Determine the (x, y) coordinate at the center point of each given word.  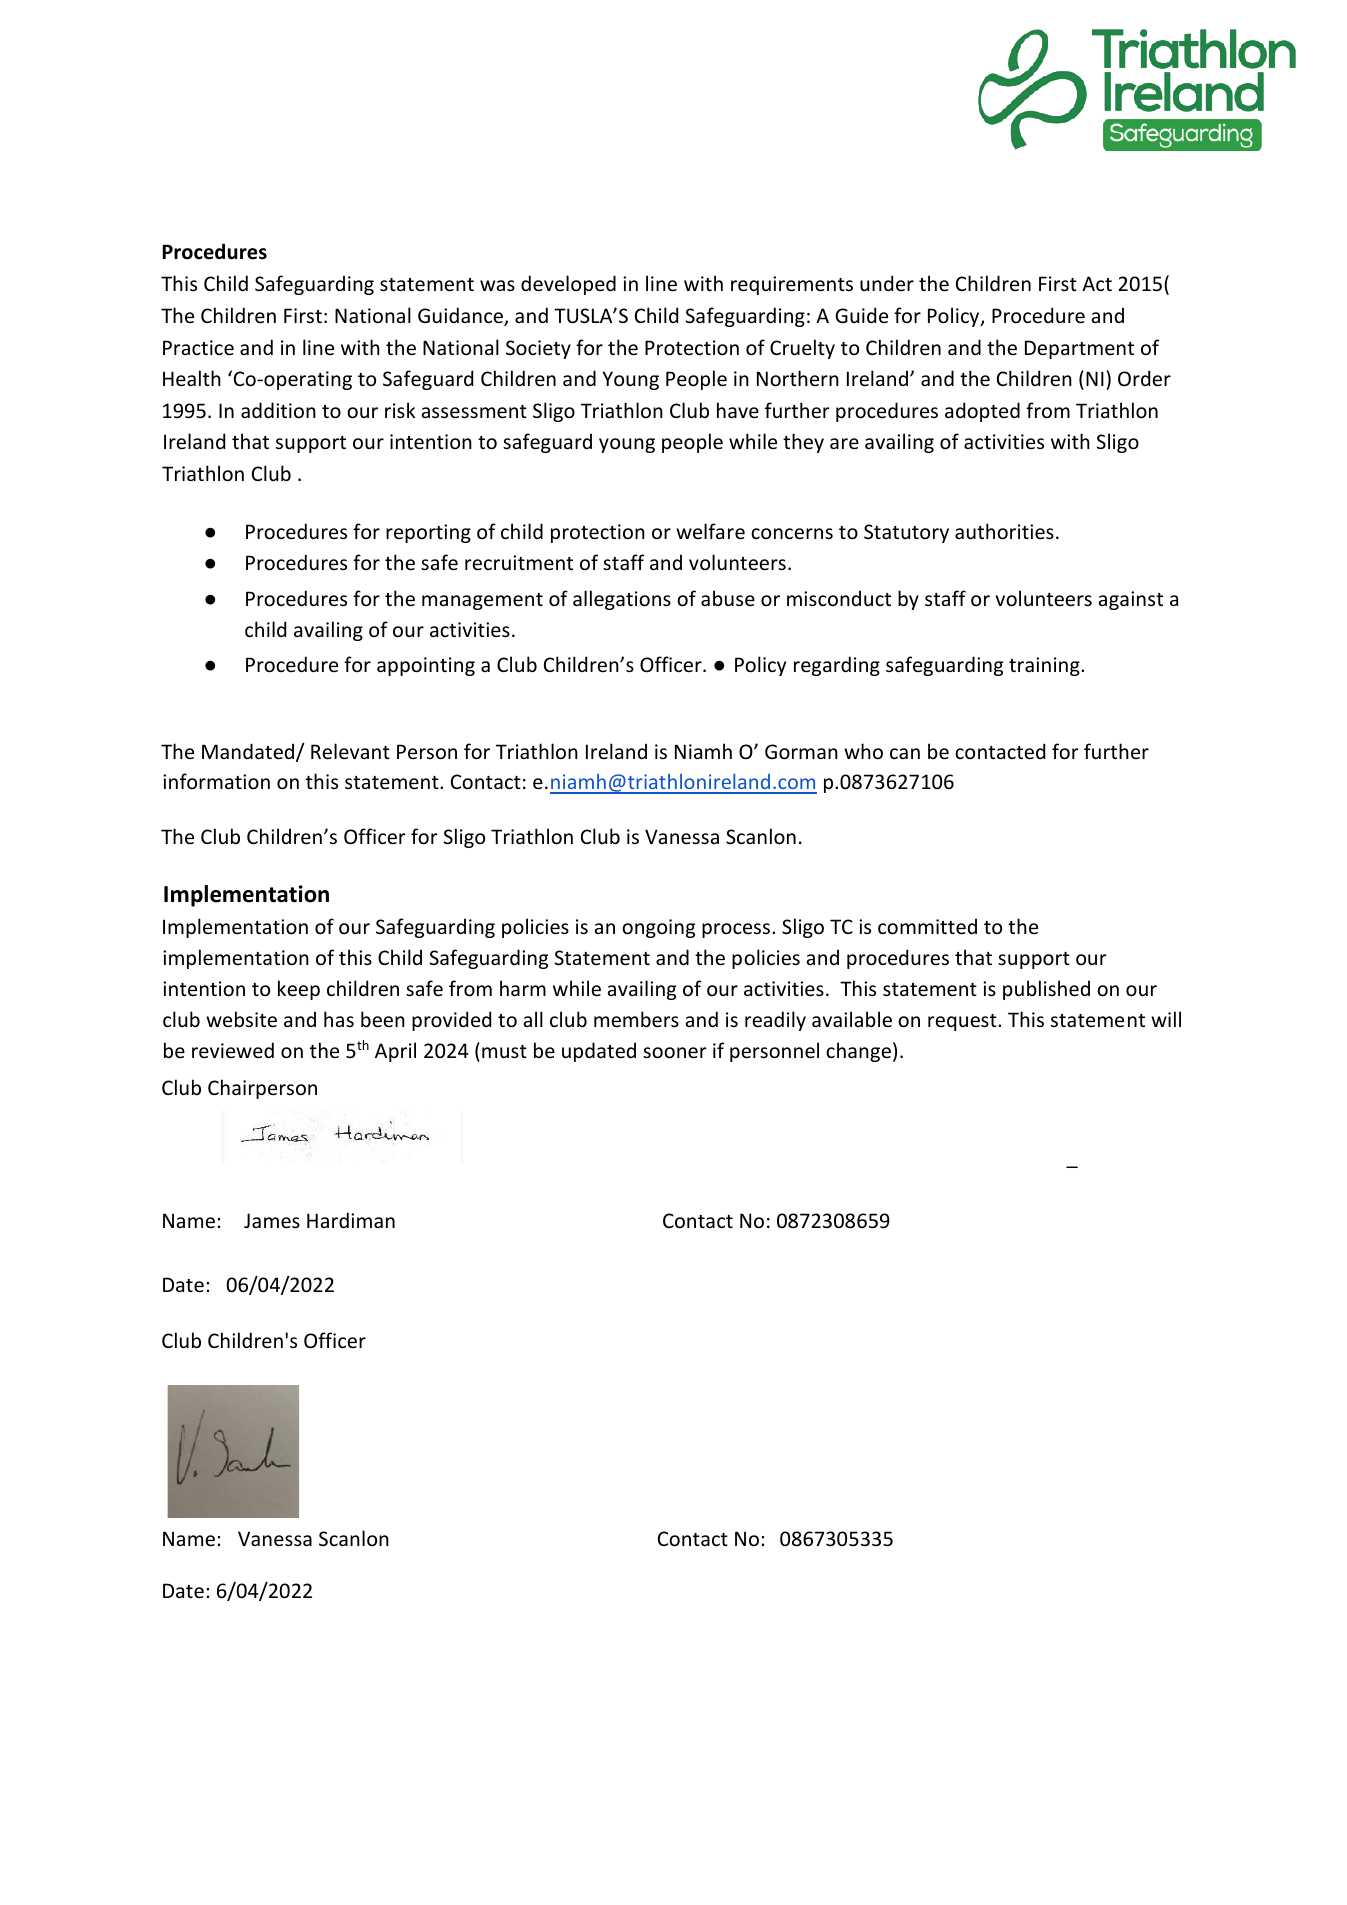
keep (299, 990)
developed (568, 285)
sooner (675, 1053)
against (1131, 600)
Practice (198, 348)
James (272, 1221)
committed (927, 926)
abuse (728, 598)
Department (1079, 349)
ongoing (658, 928)
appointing (426, 666)
